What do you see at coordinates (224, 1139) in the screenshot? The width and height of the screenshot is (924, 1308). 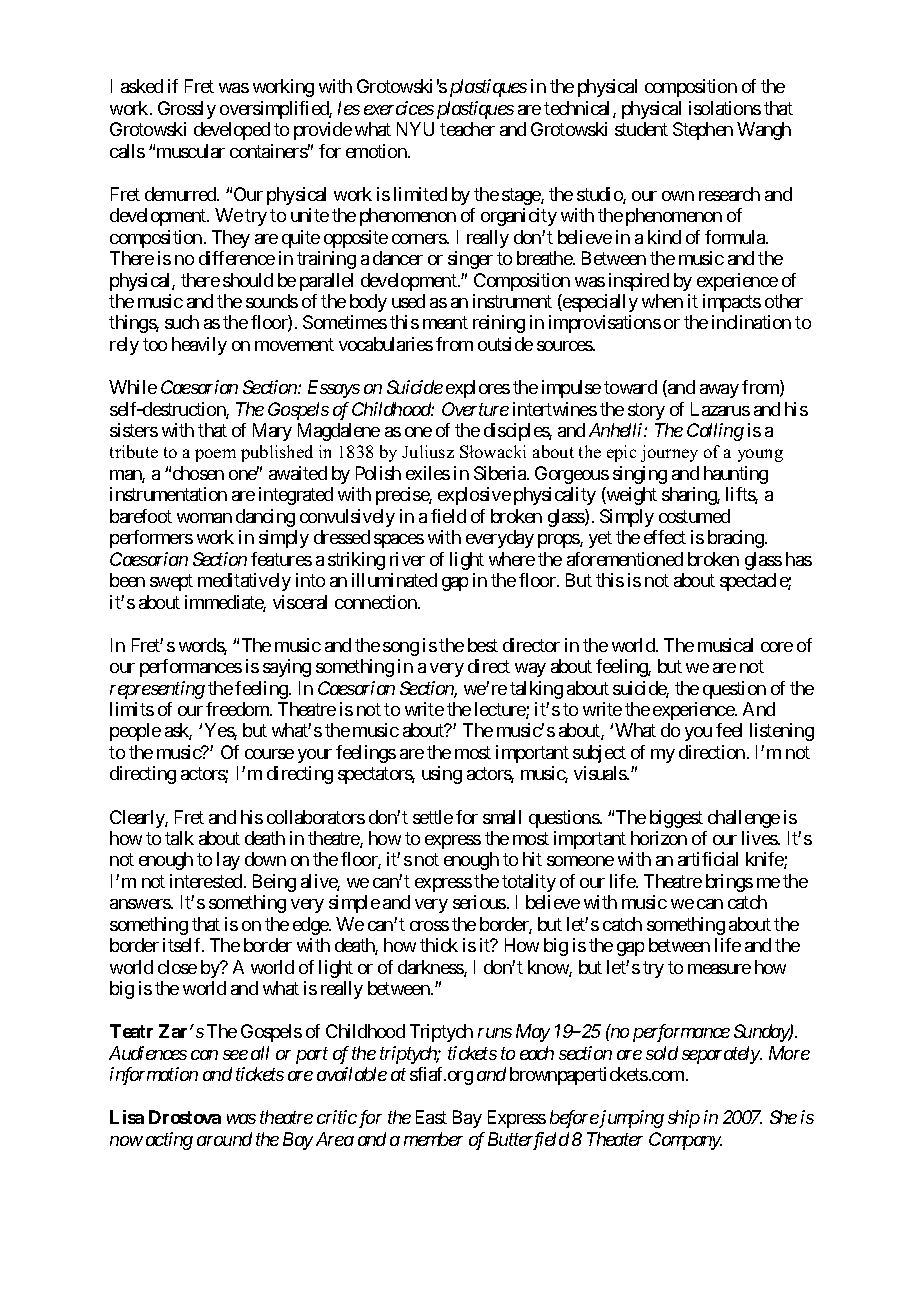 I see `around` at bounding box center [224, 1139].
